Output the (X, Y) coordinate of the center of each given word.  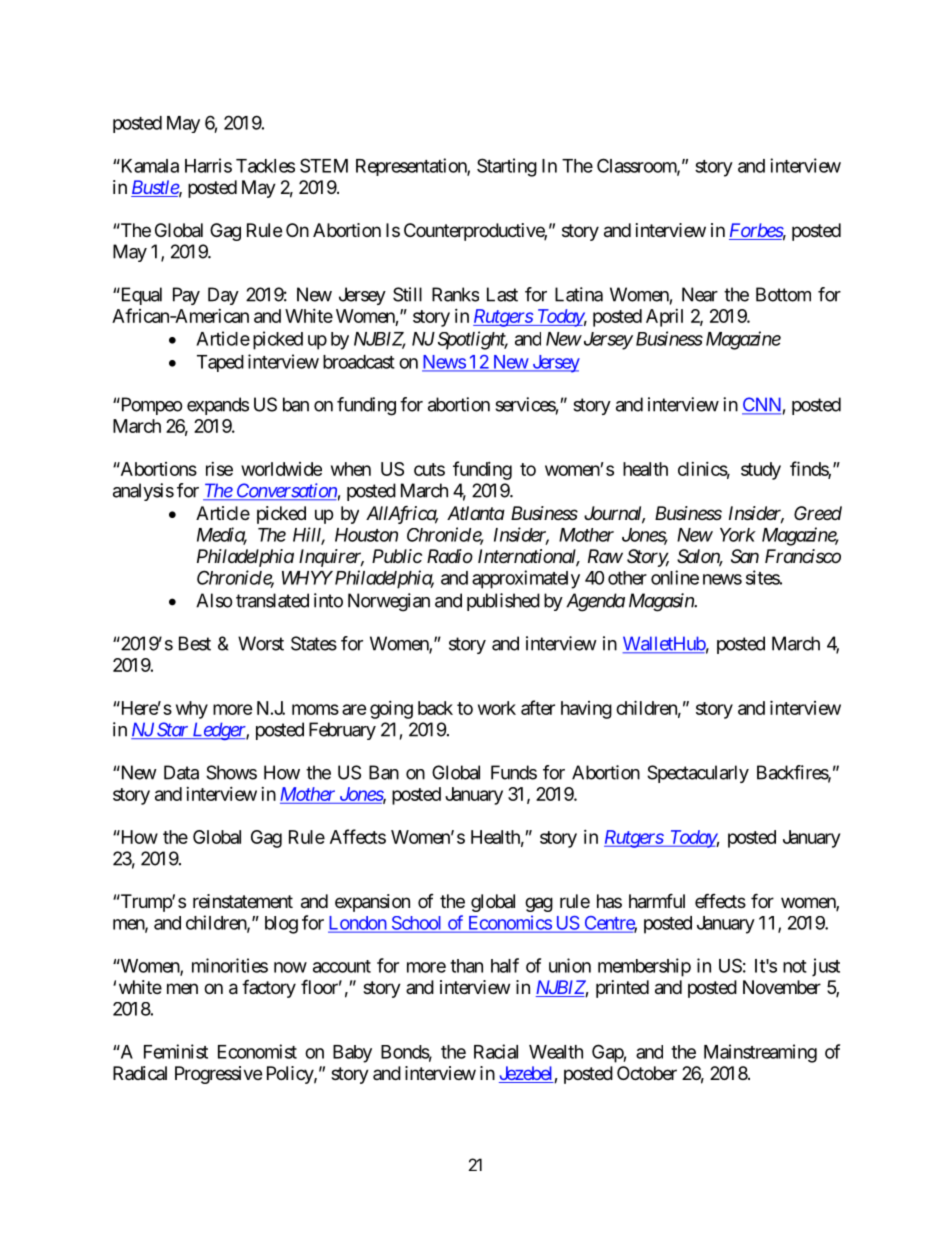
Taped (220, 363)
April (664, 318)
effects (720, 900)
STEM (324, 165)
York (738, 535)
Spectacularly (698, 774)
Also (214, 600)
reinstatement (243, 901)
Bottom (783, 294)
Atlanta (476, 513)
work (497, 708)
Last (502, 294)
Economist (257, 1051)
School (417, 924)
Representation (412, 167)
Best (195, 643)
